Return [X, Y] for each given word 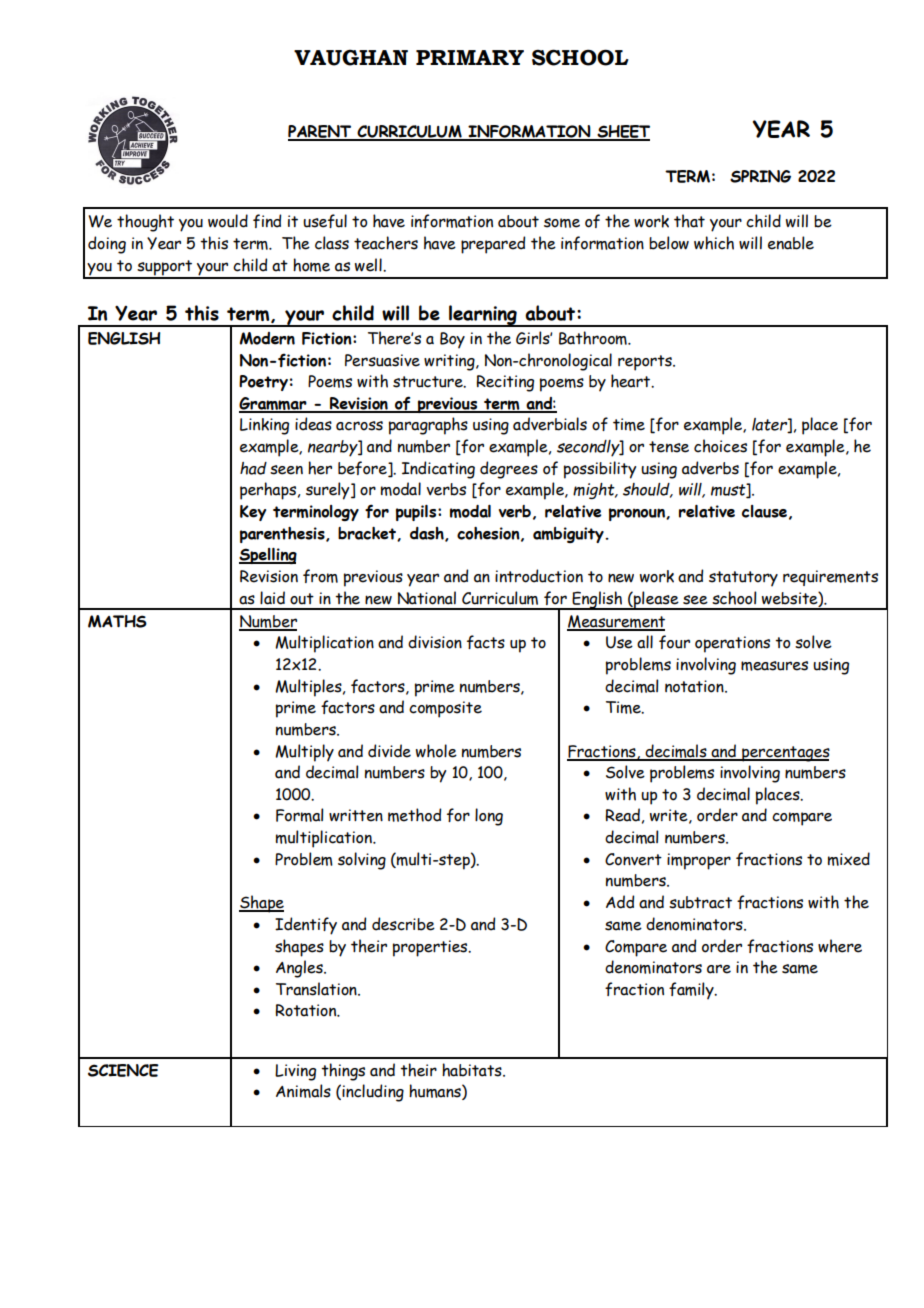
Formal [299, 815]
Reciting [505, 383]
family [692, 991]
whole [436, 751]
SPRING [760, 176]
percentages [785, 754]
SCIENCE [123, 1070]
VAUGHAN [351, 57]
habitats [473, 1070]
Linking [264, 426]
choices [720, 446]
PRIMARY [470, 57]
